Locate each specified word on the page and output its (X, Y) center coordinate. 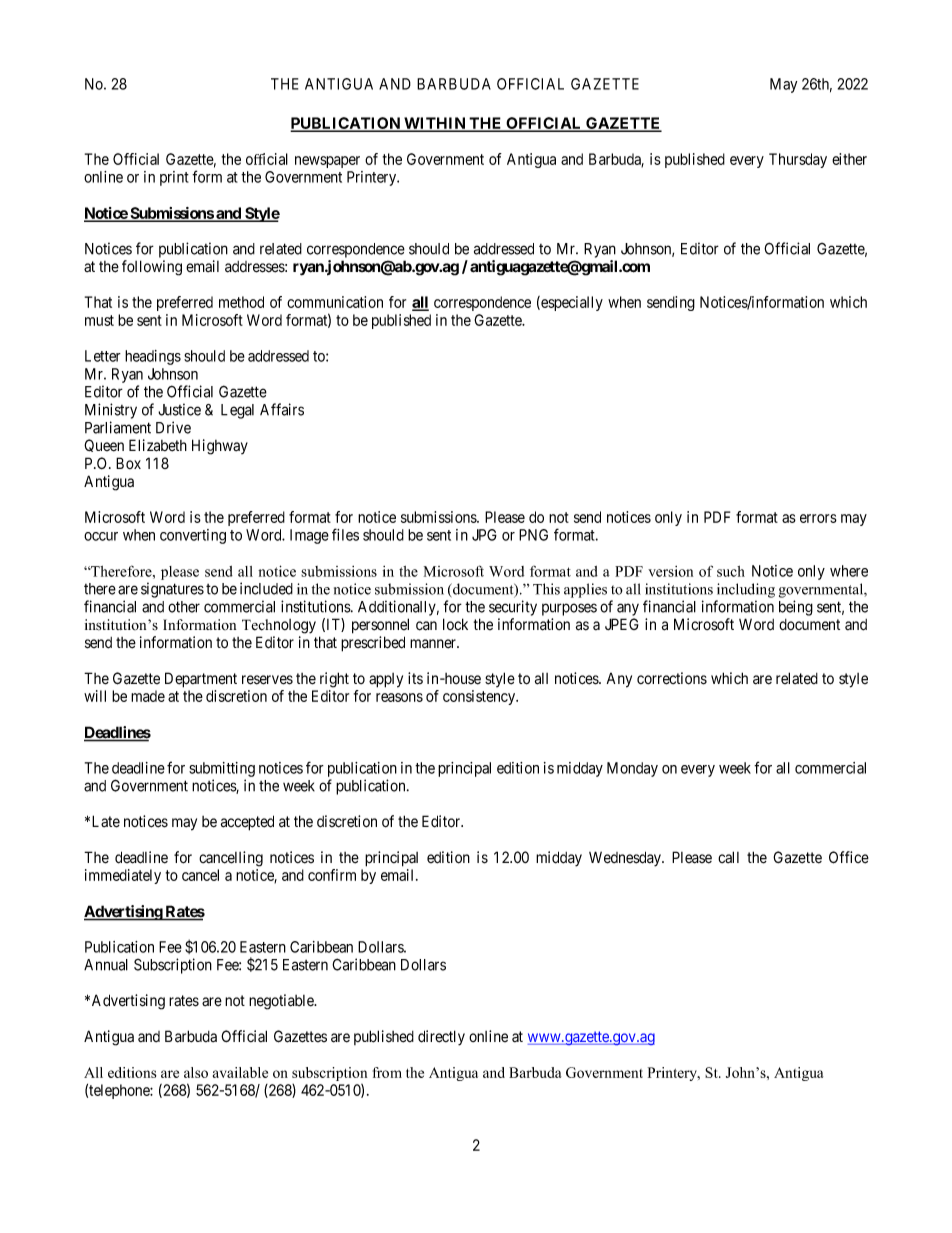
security (513, 608)
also (196, 1072)
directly (441, 1038)
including (746, 590)
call (728, 857)
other (184, 607)
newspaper (327, 162)
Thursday (798, 160)
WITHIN (435, 124)
